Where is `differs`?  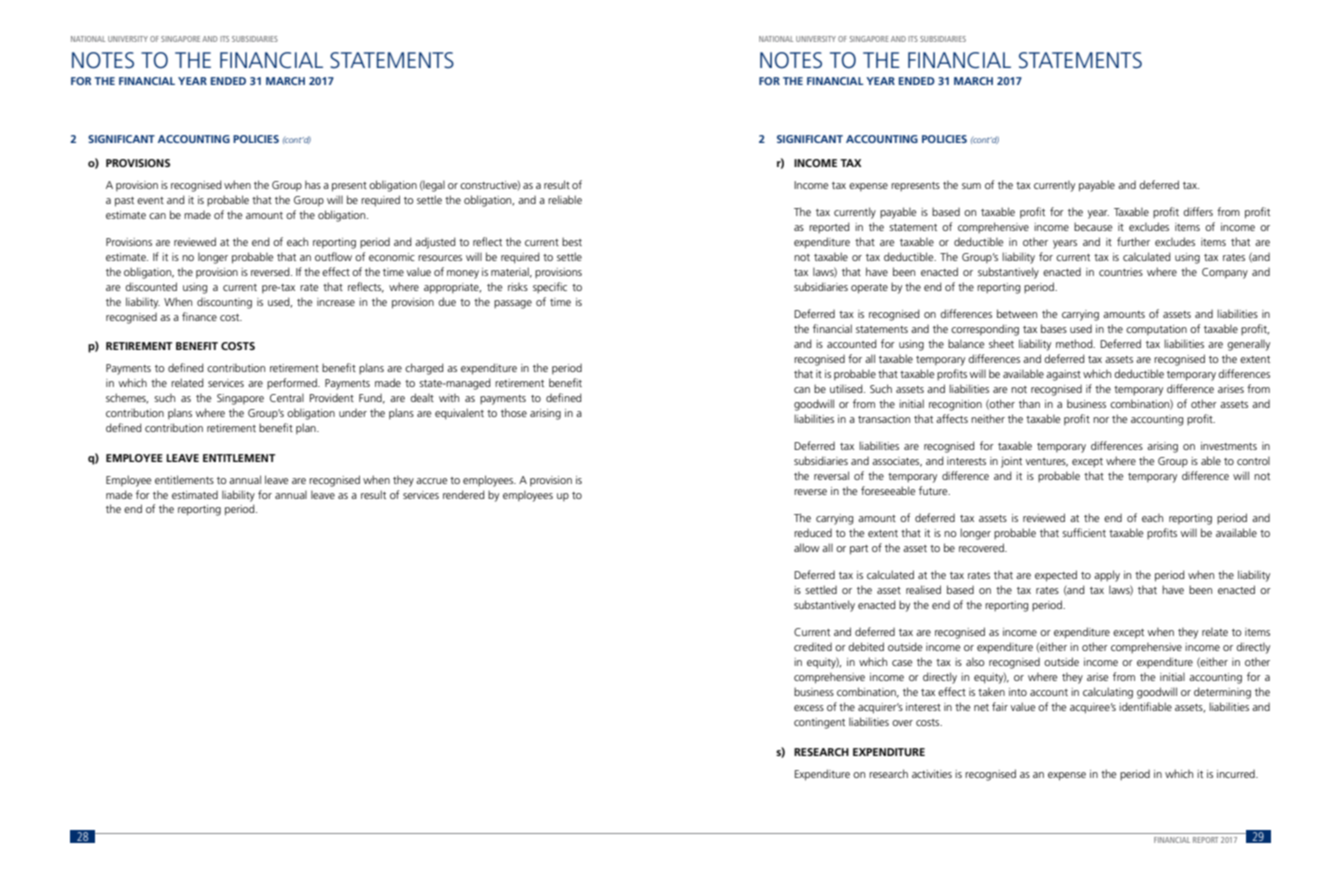
differs is located at coordinates (1198, 211).
